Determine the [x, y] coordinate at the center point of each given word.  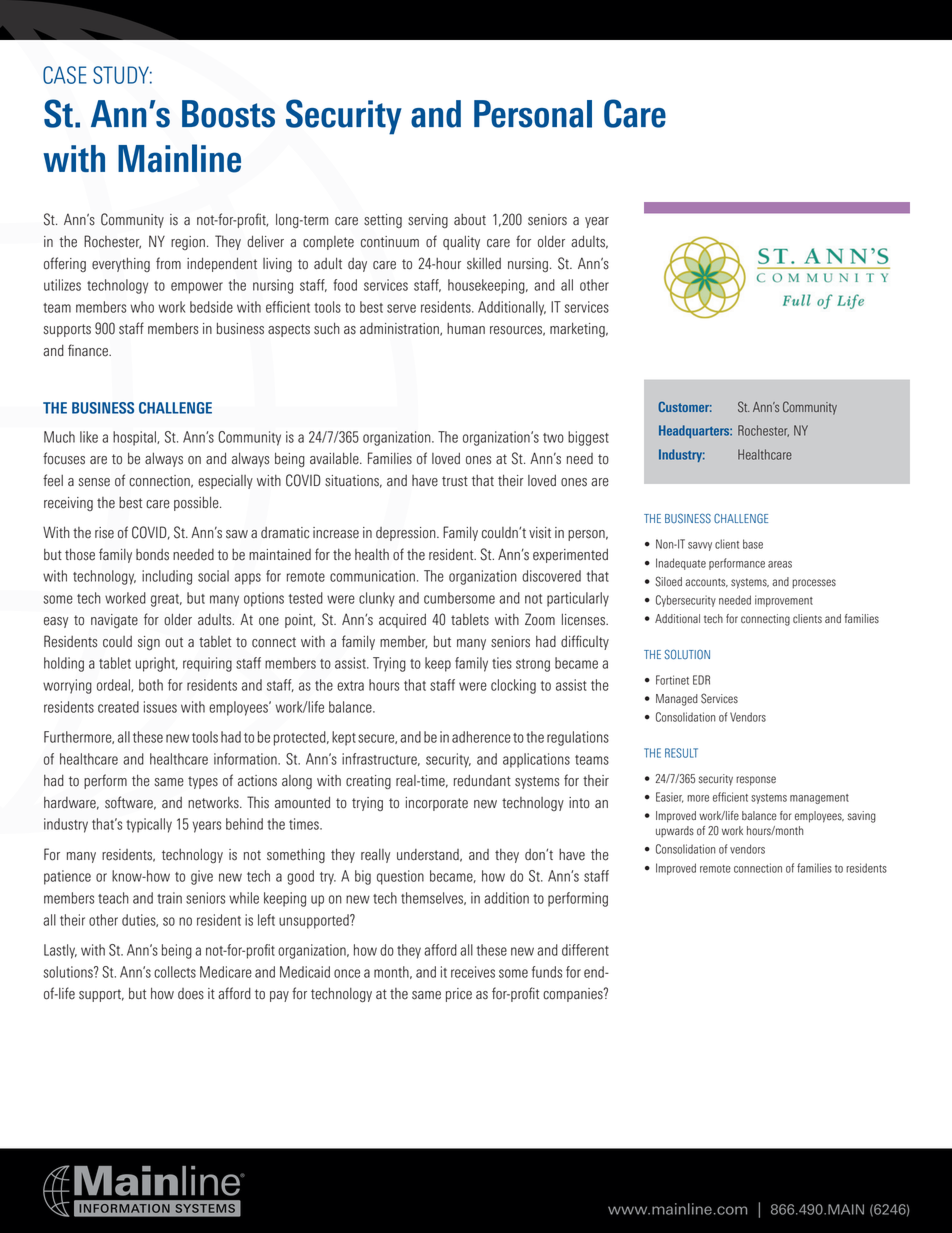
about [470, 220]
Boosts [228, 114]
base [753, 544]
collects [175, 972]
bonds [152, 555]
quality [461, 242]
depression [407, 534]
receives [473, 972]
